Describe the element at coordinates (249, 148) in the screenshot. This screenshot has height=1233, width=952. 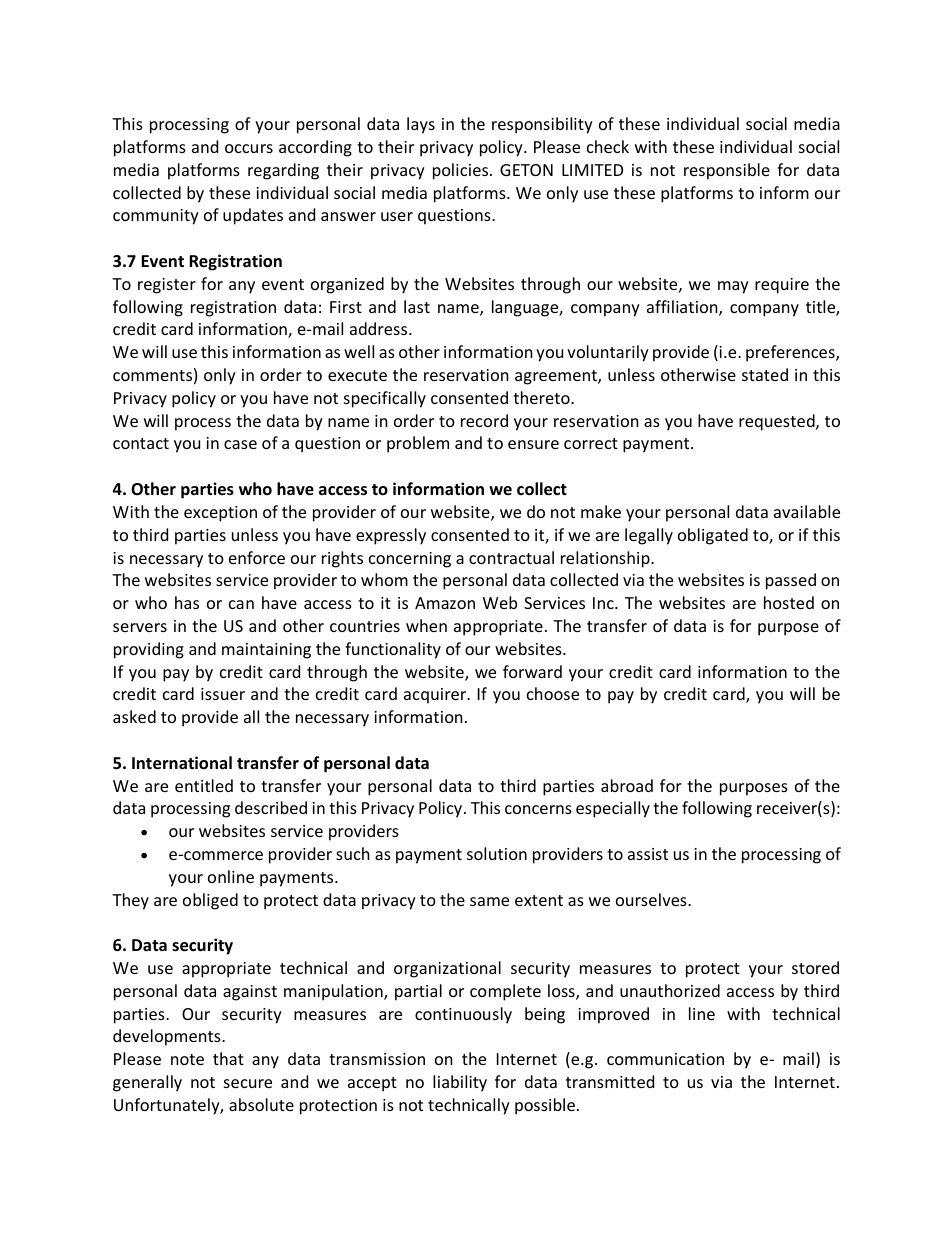
I see `occurs` at that location.
